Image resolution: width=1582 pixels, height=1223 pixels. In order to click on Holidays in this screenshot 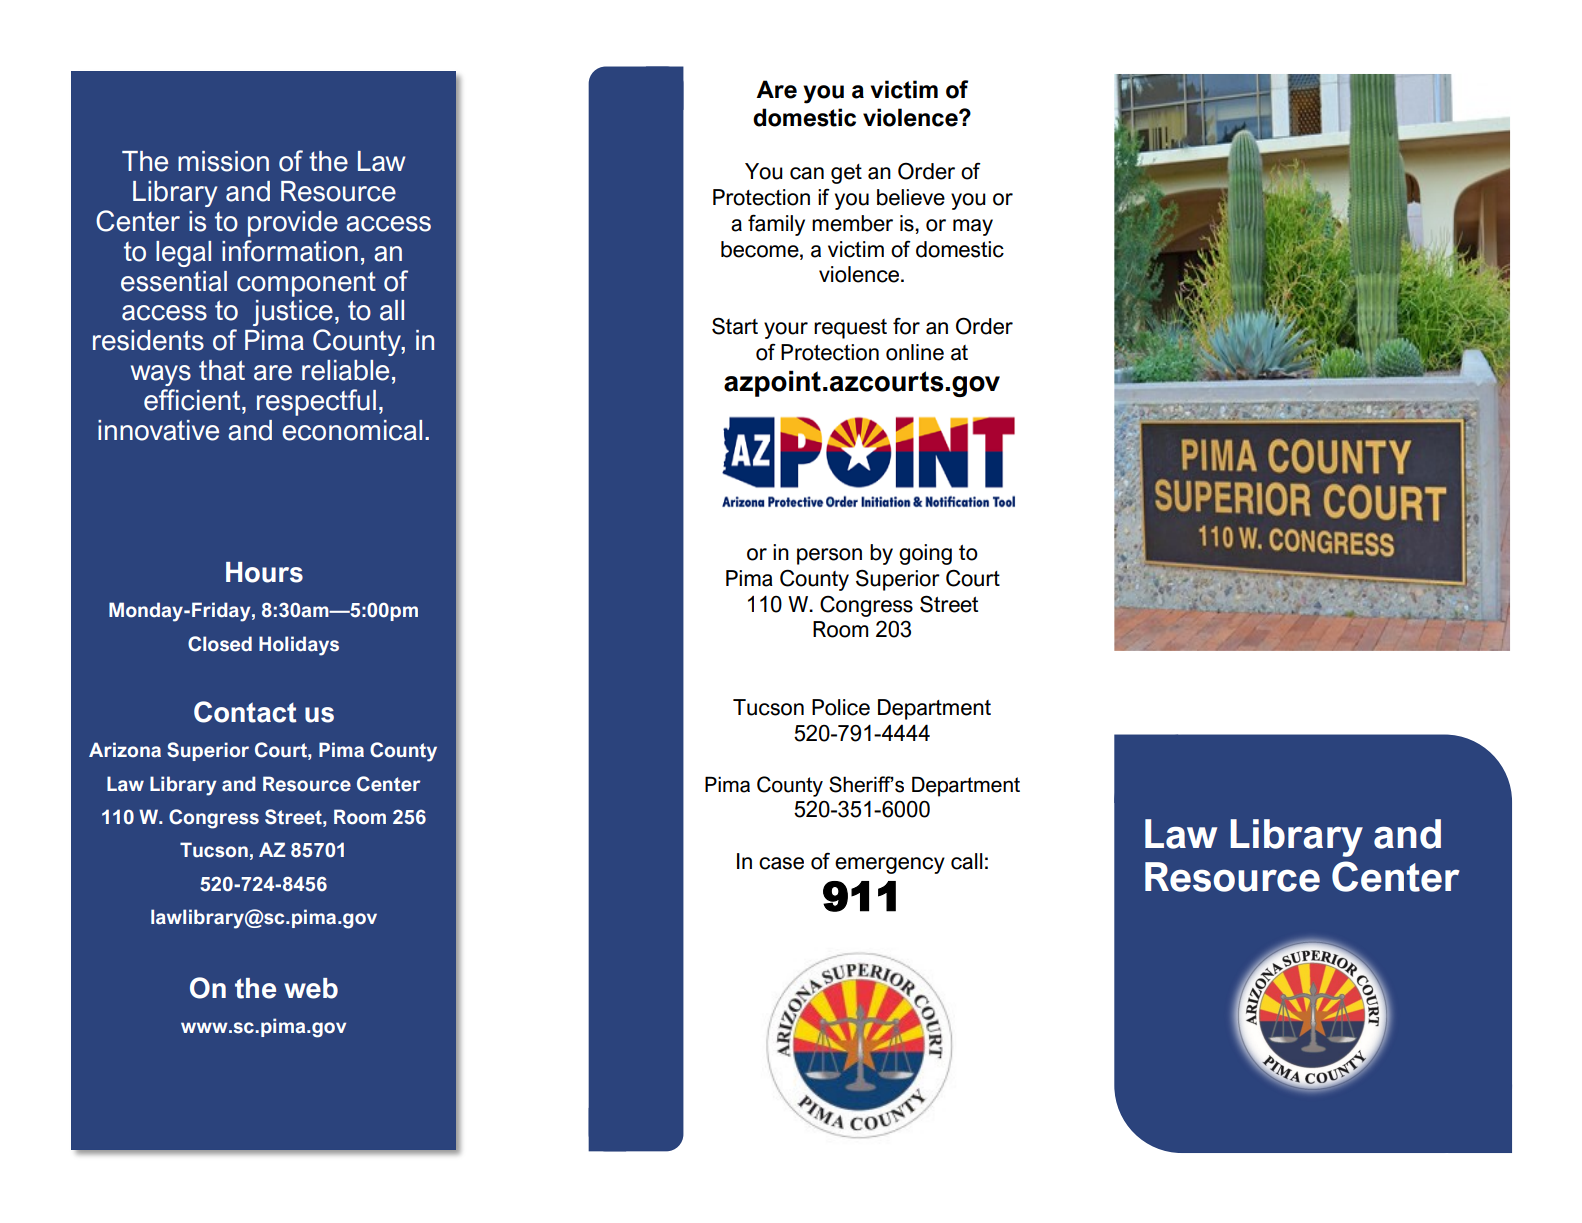, I will do `click(299, 646)`.
